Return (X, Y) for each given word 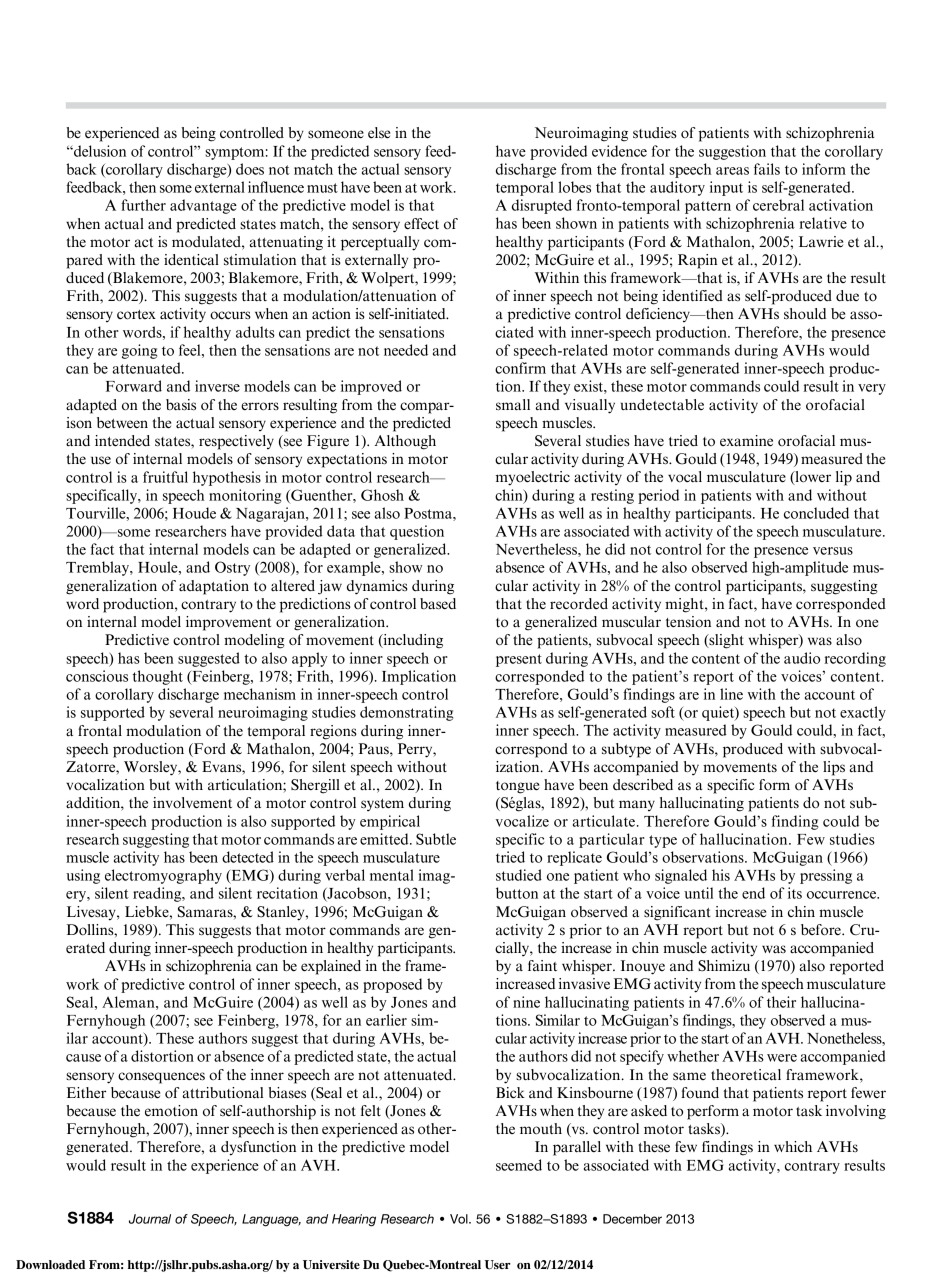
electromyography (163, 876)
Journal (150, 1219)
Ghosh (382, 495)
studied (519, 875)
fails (767, 169)
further (143, 205)
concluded (816, 513)
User (498, 1265)
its (795, 893)
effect (421, 223)
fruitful (165, 477)
